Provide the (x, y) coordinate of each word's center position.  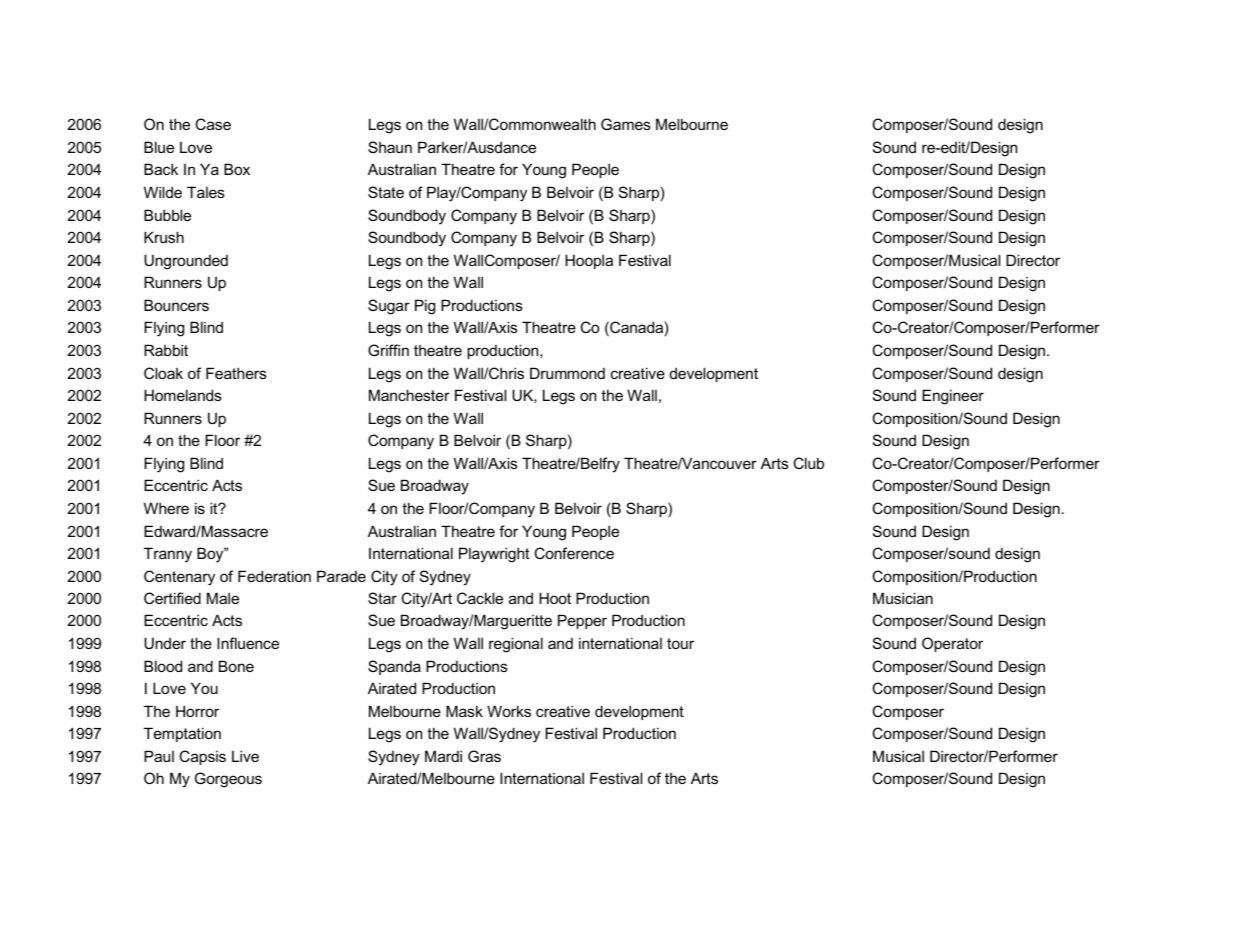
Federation (274, 576)
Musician (903, 598)
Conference (574, 553)
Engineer (953, 397)
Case (213, 124)
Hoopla (589, 261)
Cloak (163, 373)
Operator (952, 644)
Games (626, 124)
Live (245, 756)
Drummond (567, 373)
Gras (484, 756)
